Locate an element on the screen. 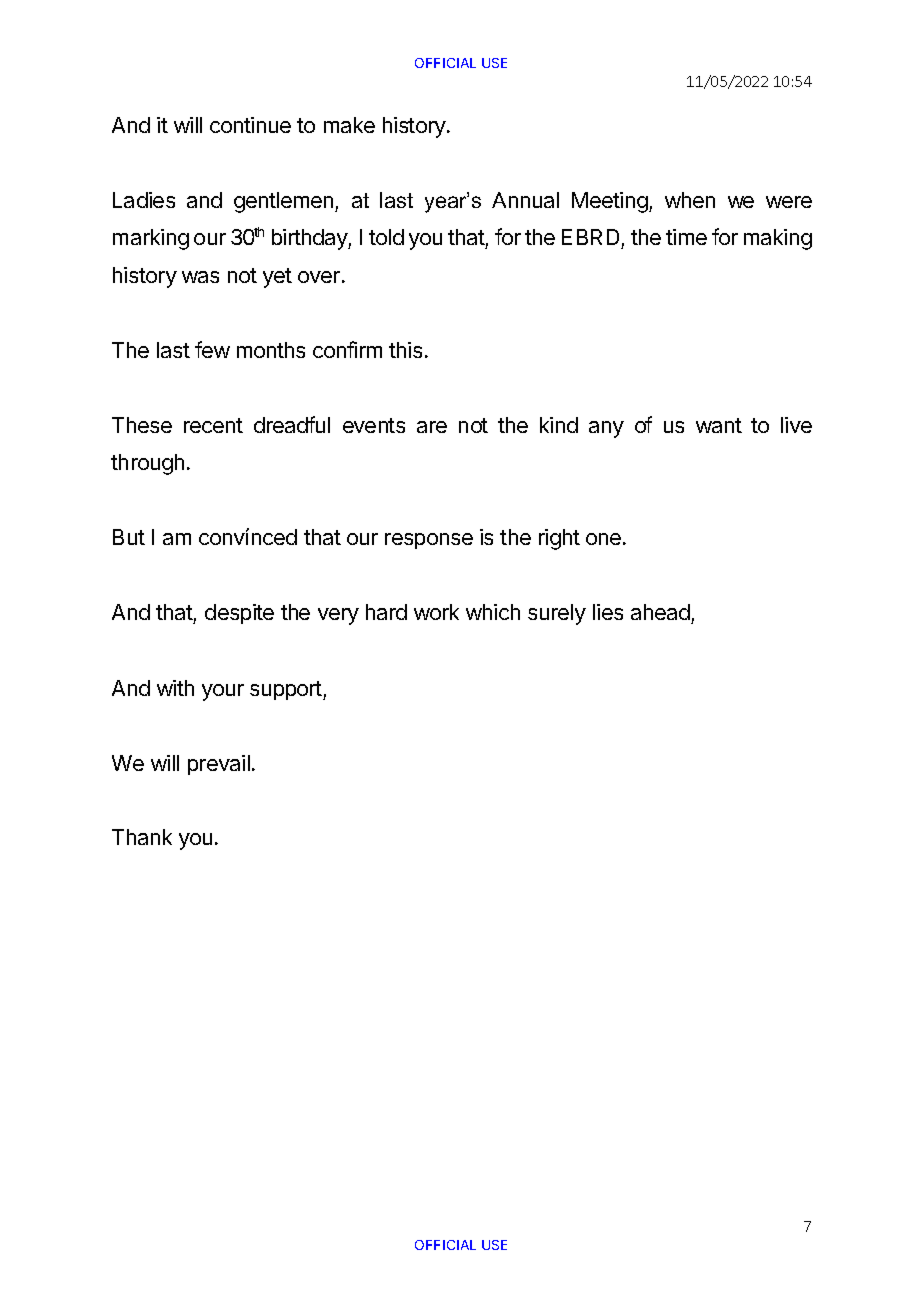  few is located at coordinates (212, 349).
